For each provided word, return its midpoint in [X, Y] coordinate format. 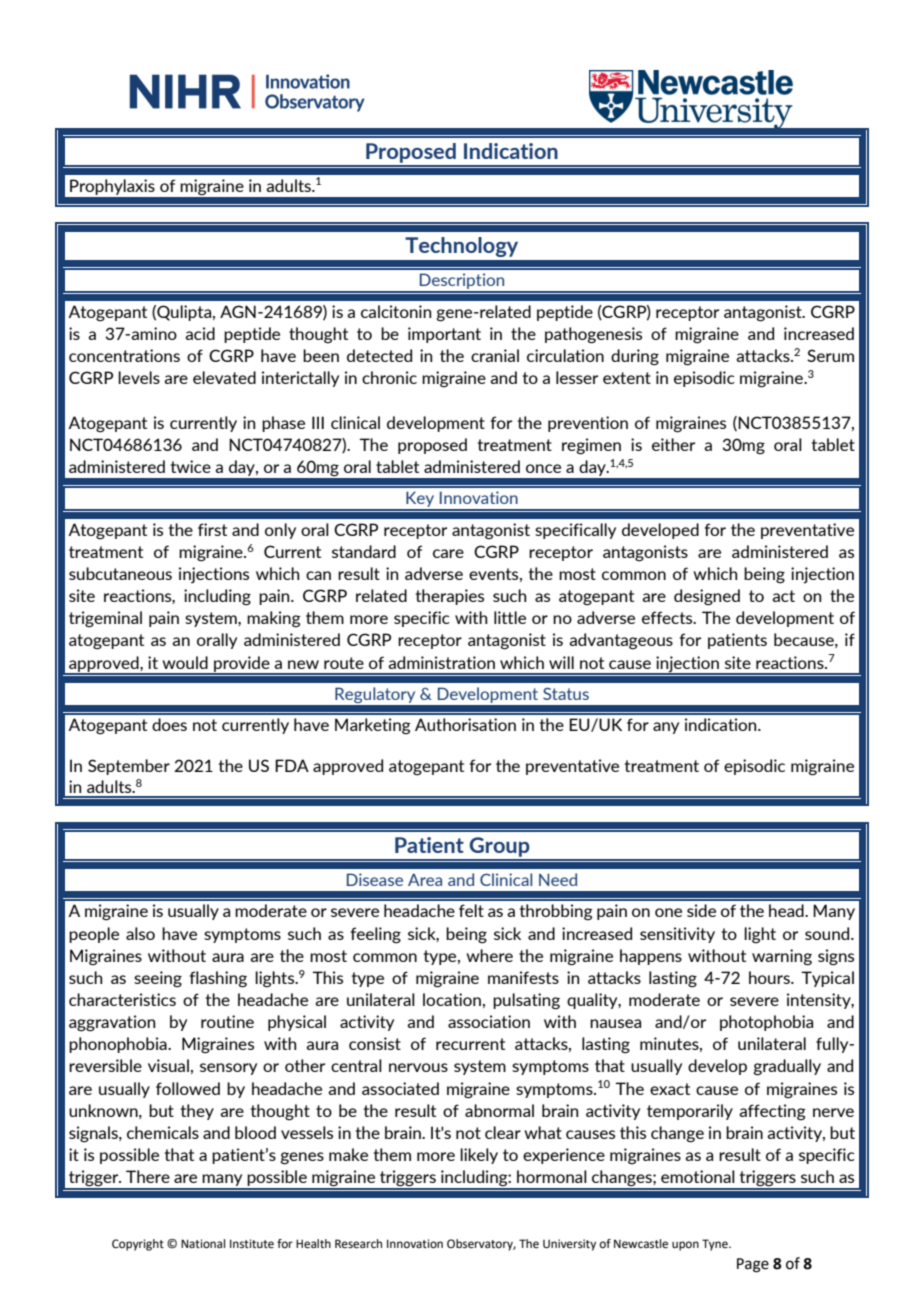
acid [200, 333]
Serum [830, 355]
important [444, 335]
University [569, 1245]
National [203, 1244]
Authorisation [465, 724]
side [701, 910]
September [129, 767]
